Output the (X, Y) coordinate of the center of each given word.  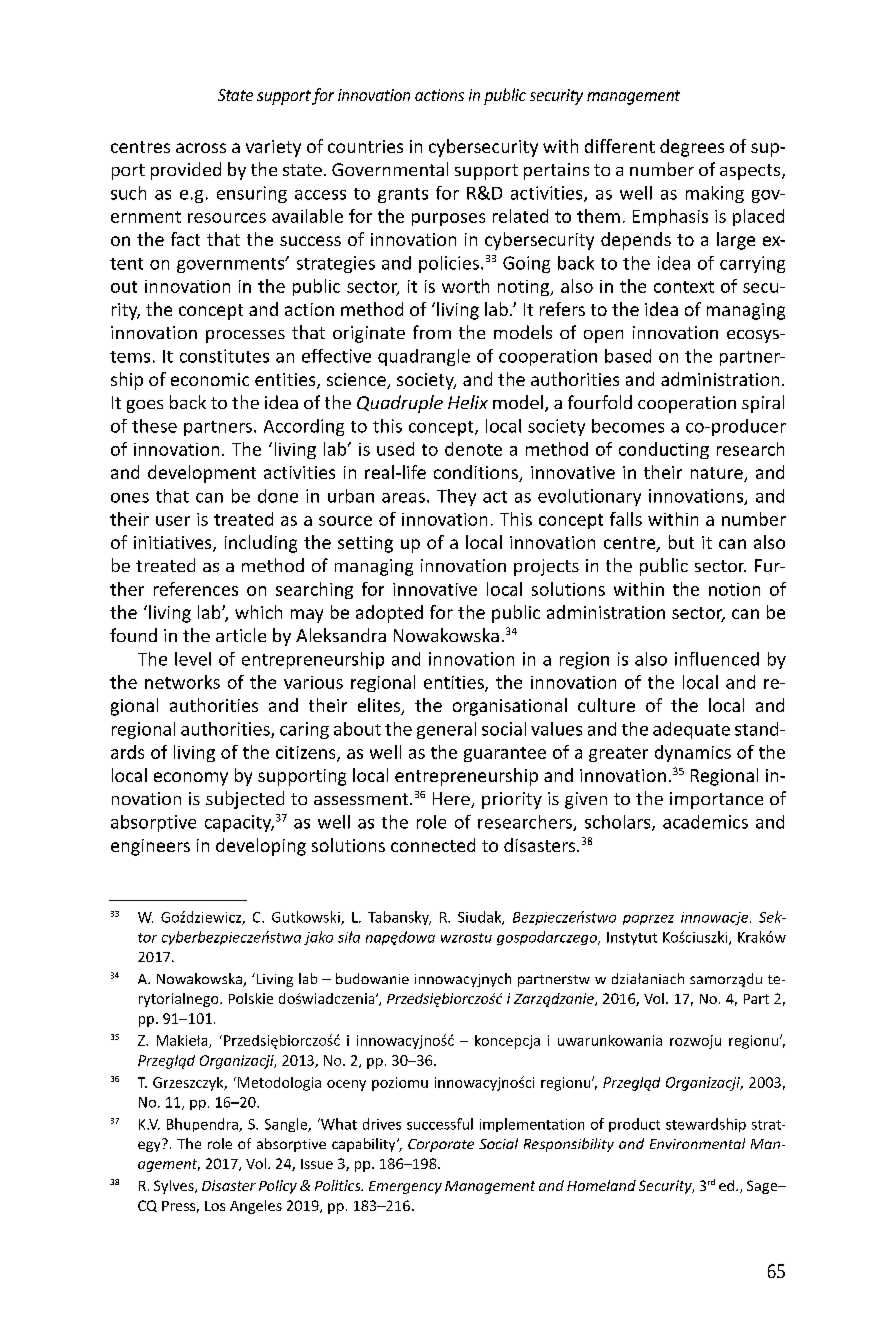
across (201, 148)
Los (215, 1206)
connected (433, 845)
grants (403, 195)
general (446, 730)
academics (705, 822)
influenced (717, 659)
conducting (664, 450)
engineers (150, 847)
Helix (468, 402)
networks (182, 682)
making (715, 194)
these (154, 426)
